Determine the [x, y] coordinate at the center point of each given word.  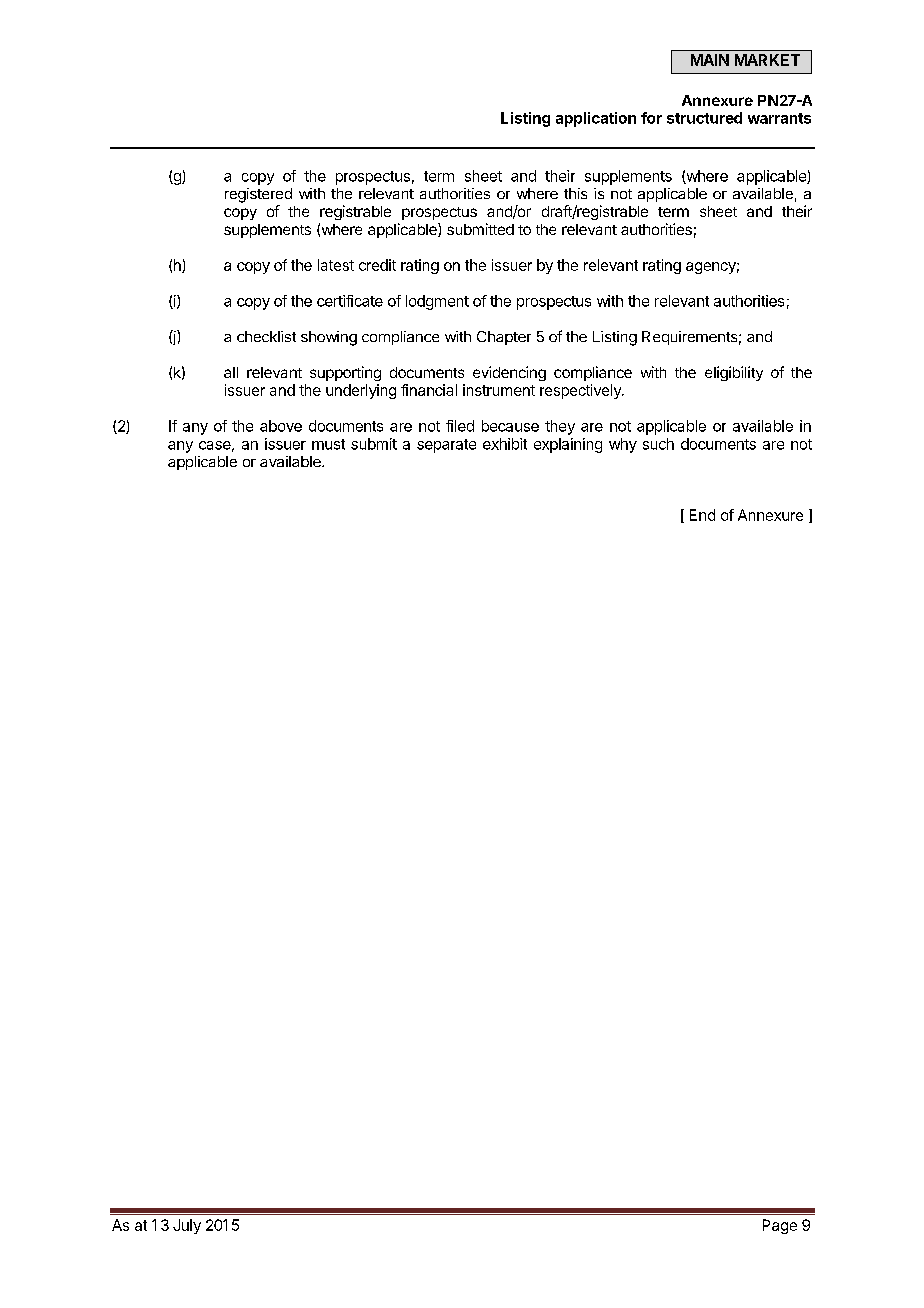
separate [446, 446]
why [623, 445]
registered [258, 195]
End [702, 515]
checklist [266, 336]
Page [780, 1226]
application [596, 119]
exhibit [505, 444]
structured [704, 118]
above [281, 426]
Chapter [504, 338]
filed [460, 426]
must [328, 444]
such [658, 444]
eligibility [734, 373]
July [187, 1226]
